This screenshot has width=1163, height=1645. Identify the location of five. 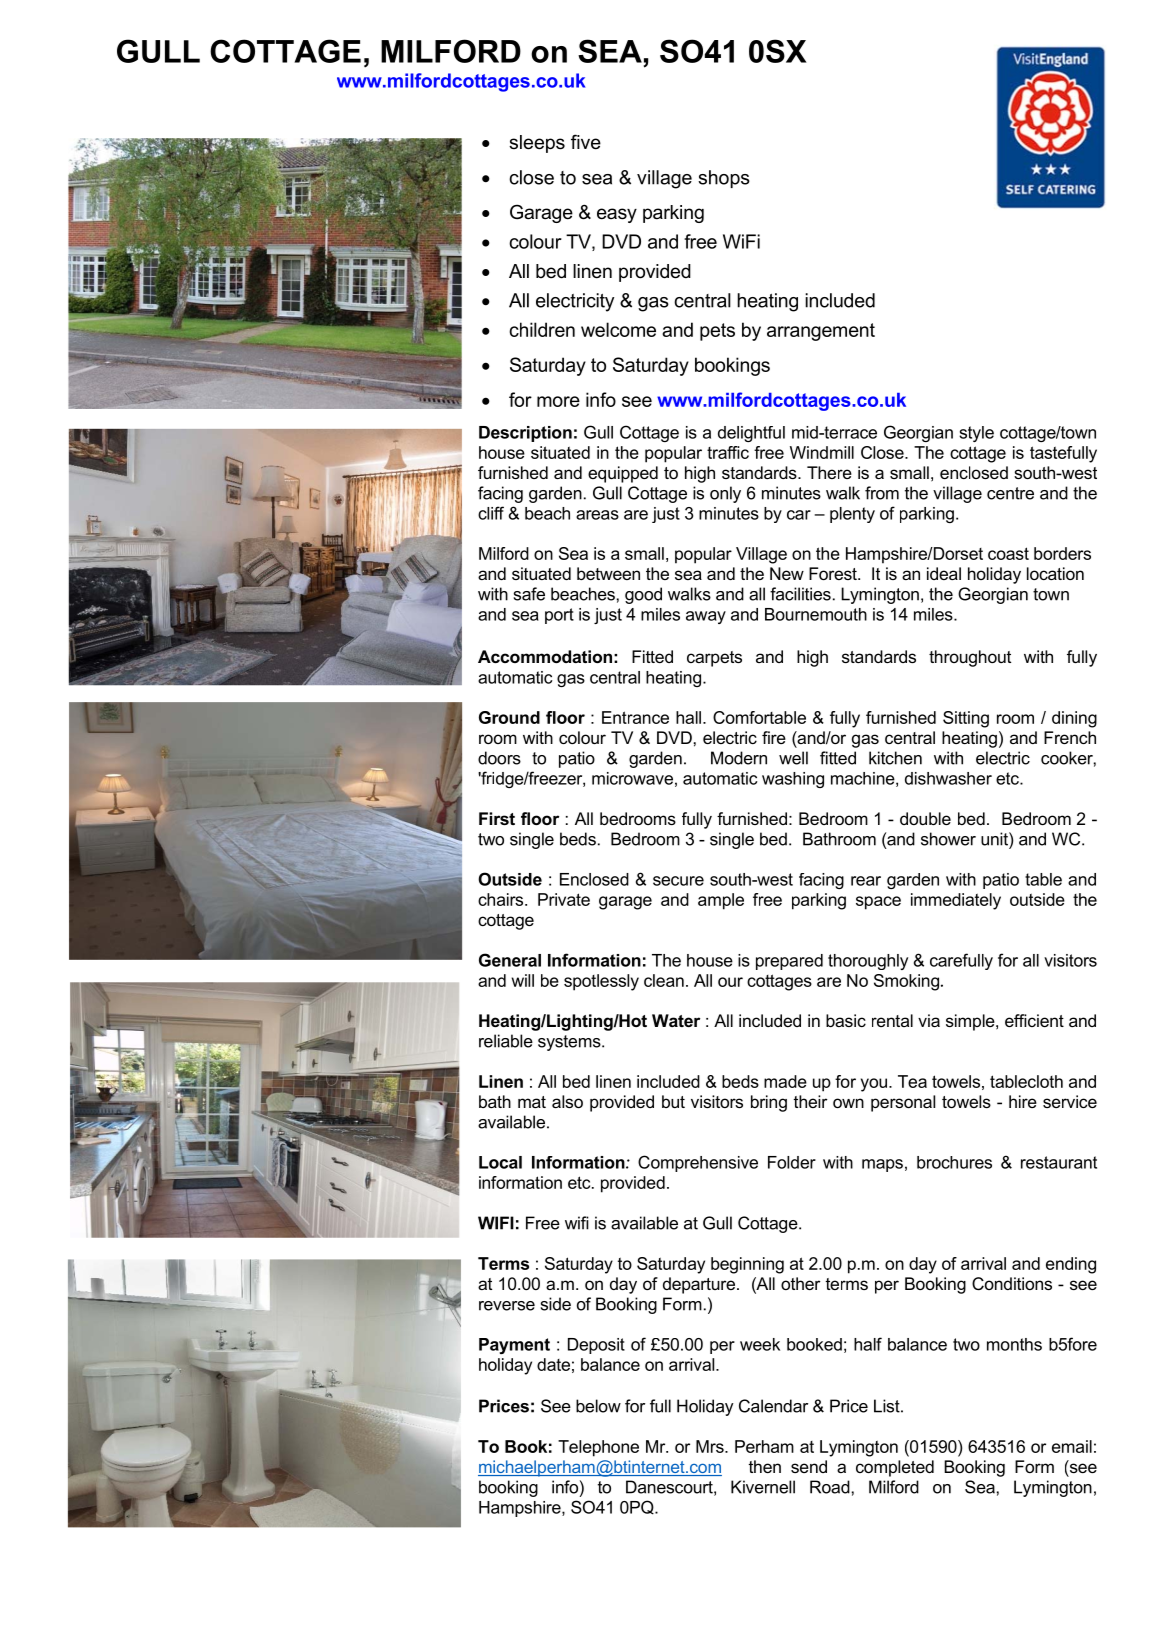
(586, 142).
